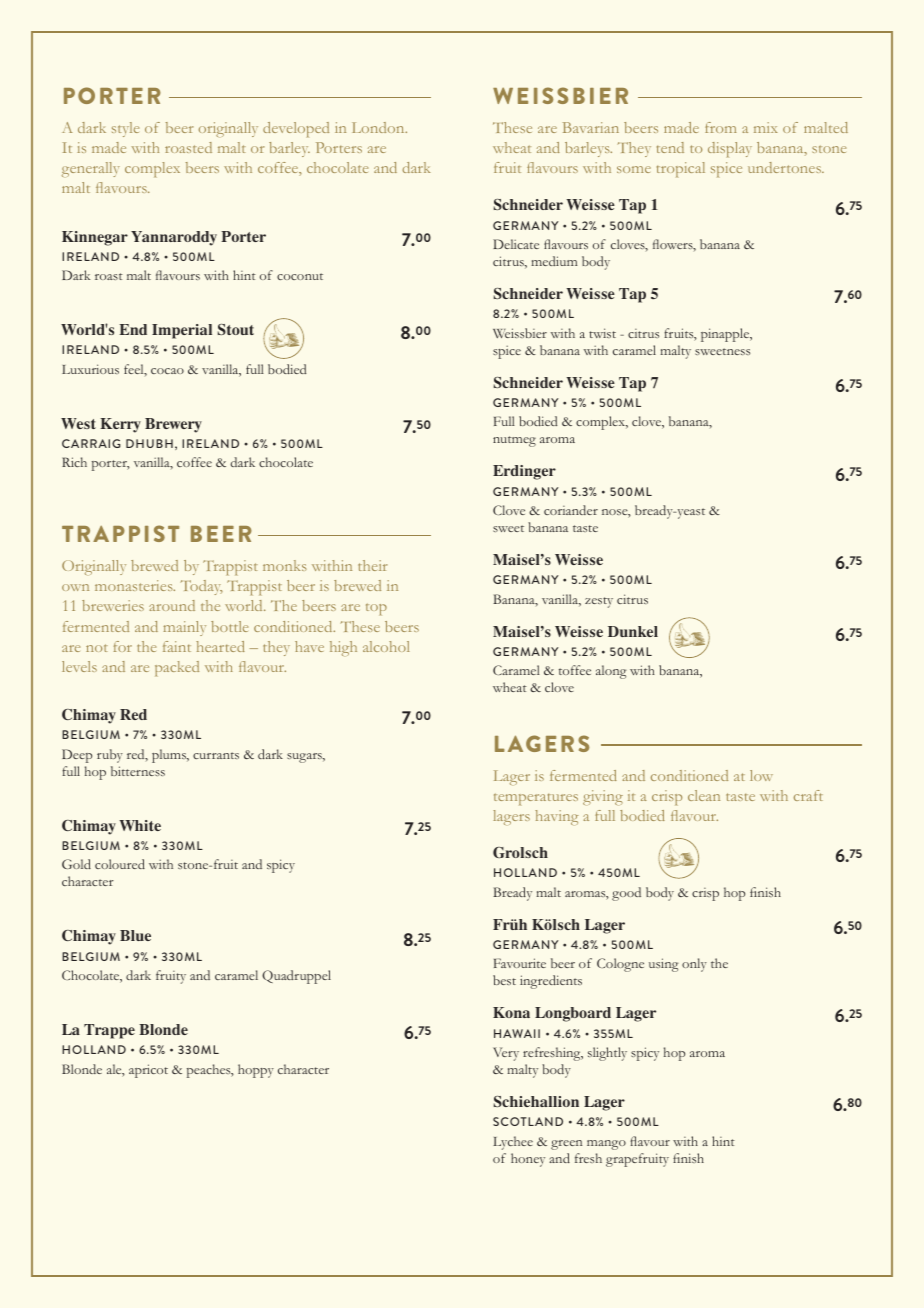  I want to click on alcohol, so click(386, 646).
